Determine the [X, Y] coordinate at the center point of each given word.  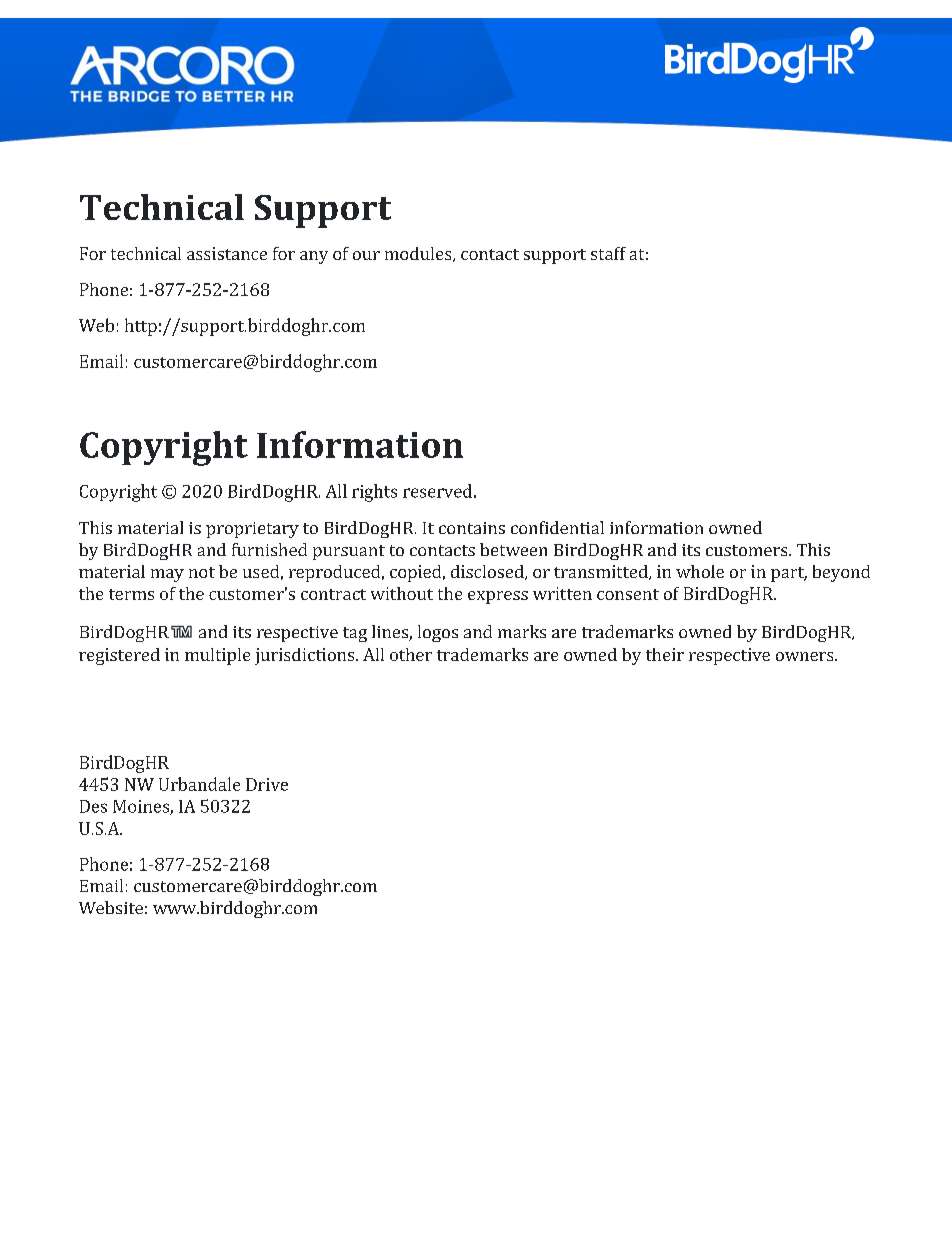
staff [608, 253]
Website [111, 907]
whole [700, 571]
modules [419, 254]
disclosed [488, 572]
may [167, 575]
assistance [227, 253]
